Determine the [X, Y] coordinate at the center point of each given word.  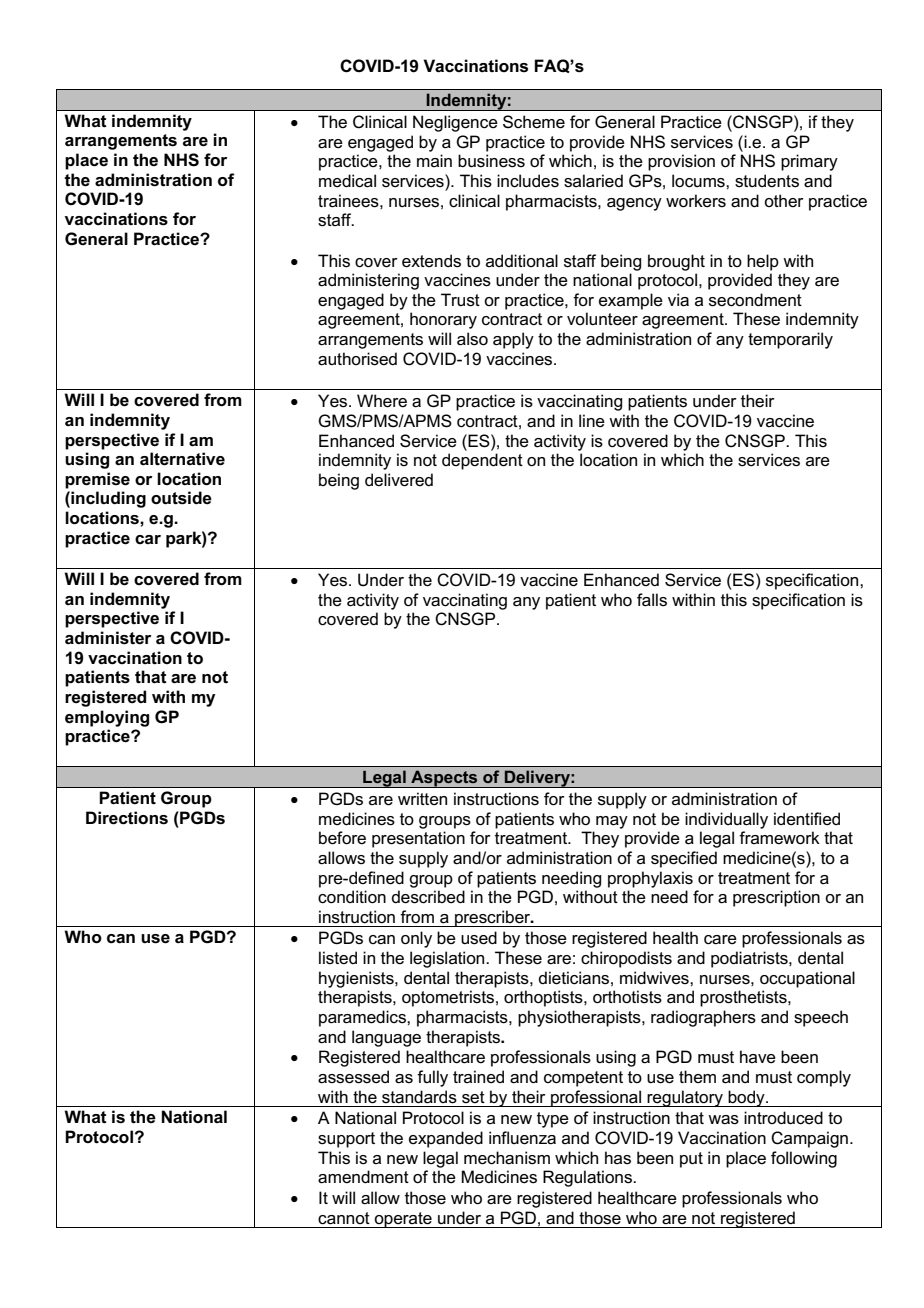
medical [347, 181]
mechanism [507, 1158]
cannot [344, 1218]
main [434, 160]
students [767, 181]
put [691, 1160]
